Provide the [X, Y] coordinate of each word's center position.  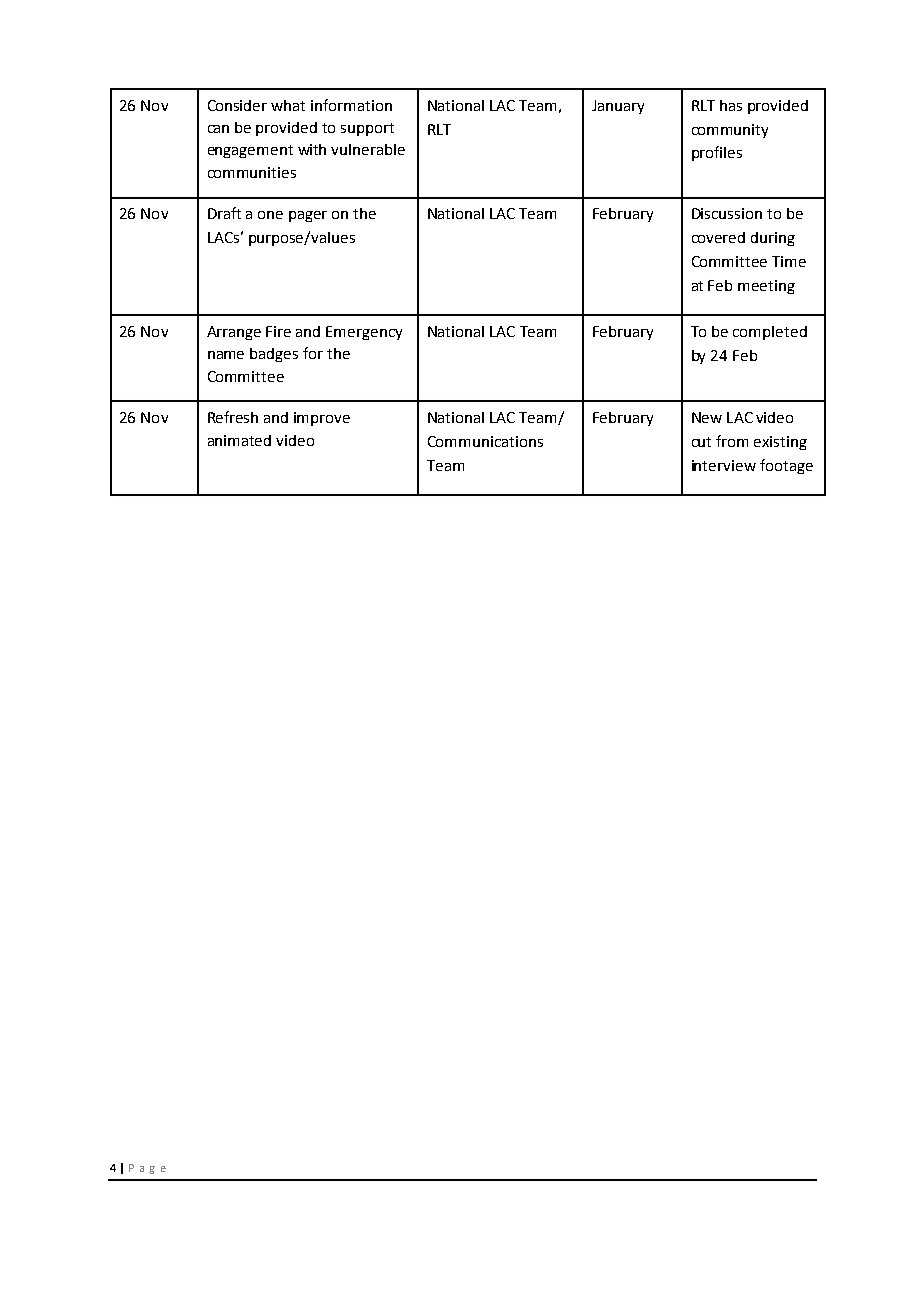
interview [724, 465]
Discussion [727, 213]
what [288, 105]
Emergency [364, 333]
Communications [485, 441]
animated [239, 440]
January [618, 107]
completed [770, 333]
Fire [278, 331]
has [731, 105]
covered [718, 237]
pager [308, 216]
